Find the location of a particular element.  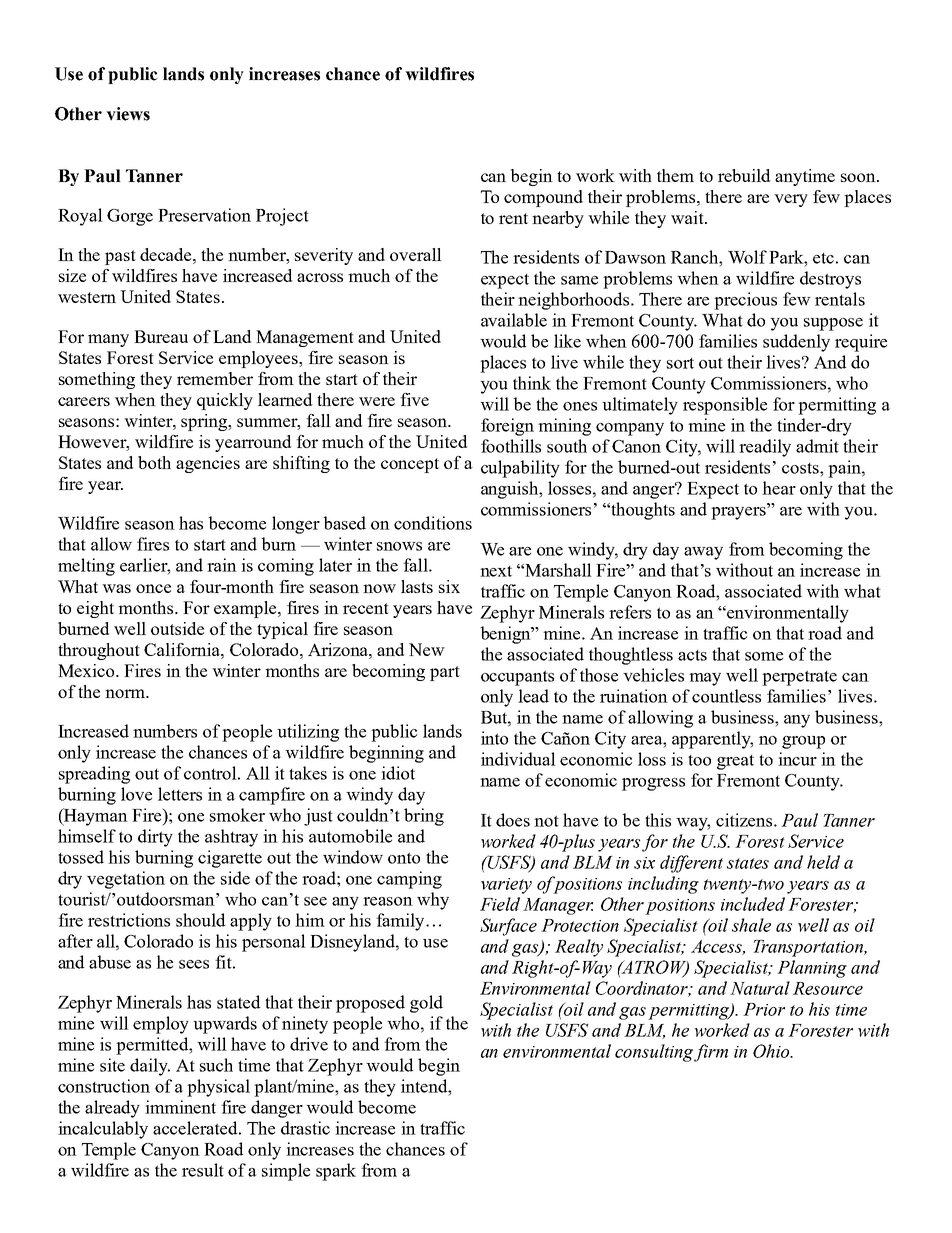

why is located at coordinates (433, 901).
